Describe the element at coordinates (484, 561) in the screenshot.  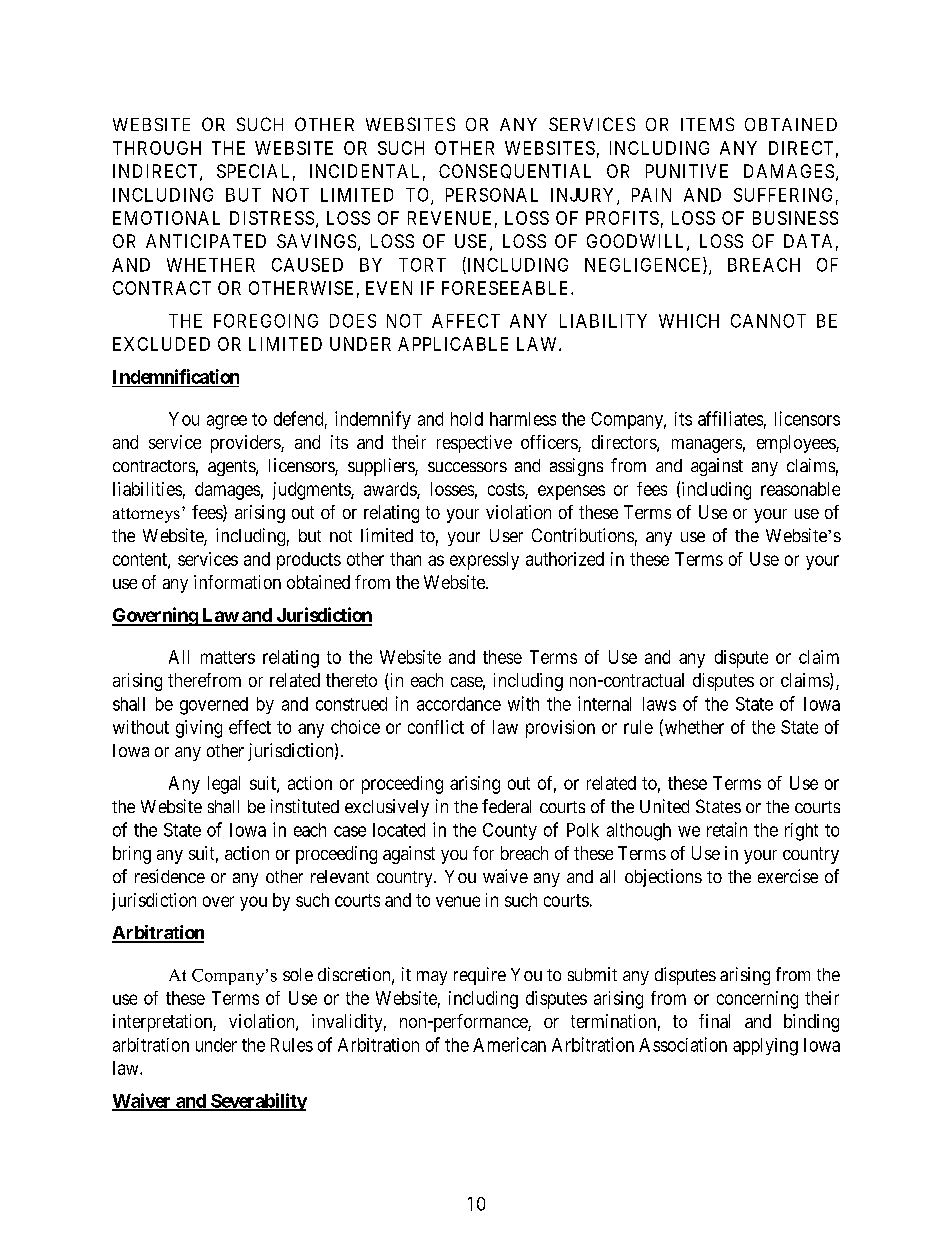
I see `expressly` at that location.
